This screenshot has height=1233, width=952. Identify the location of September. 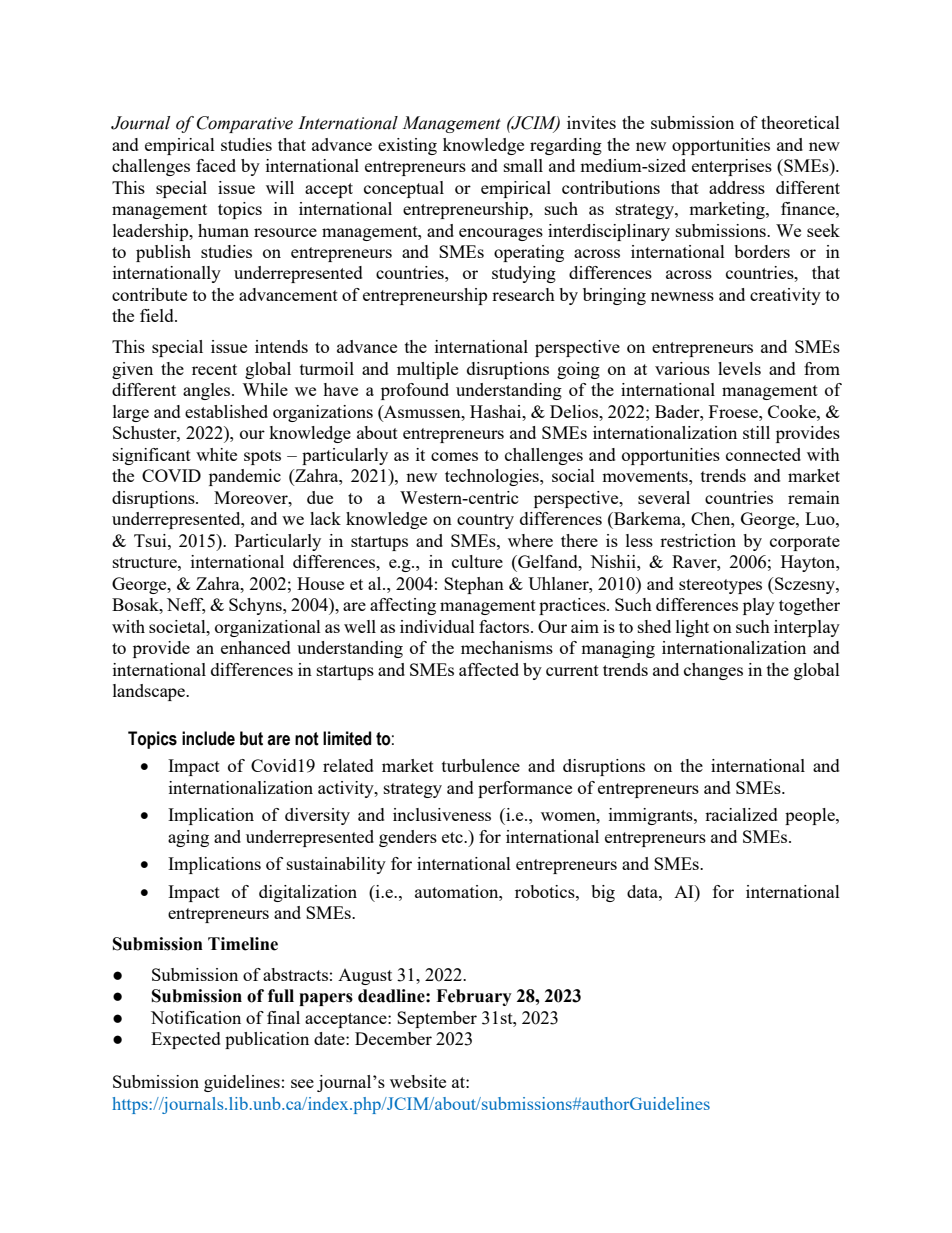
(437, 1019).
